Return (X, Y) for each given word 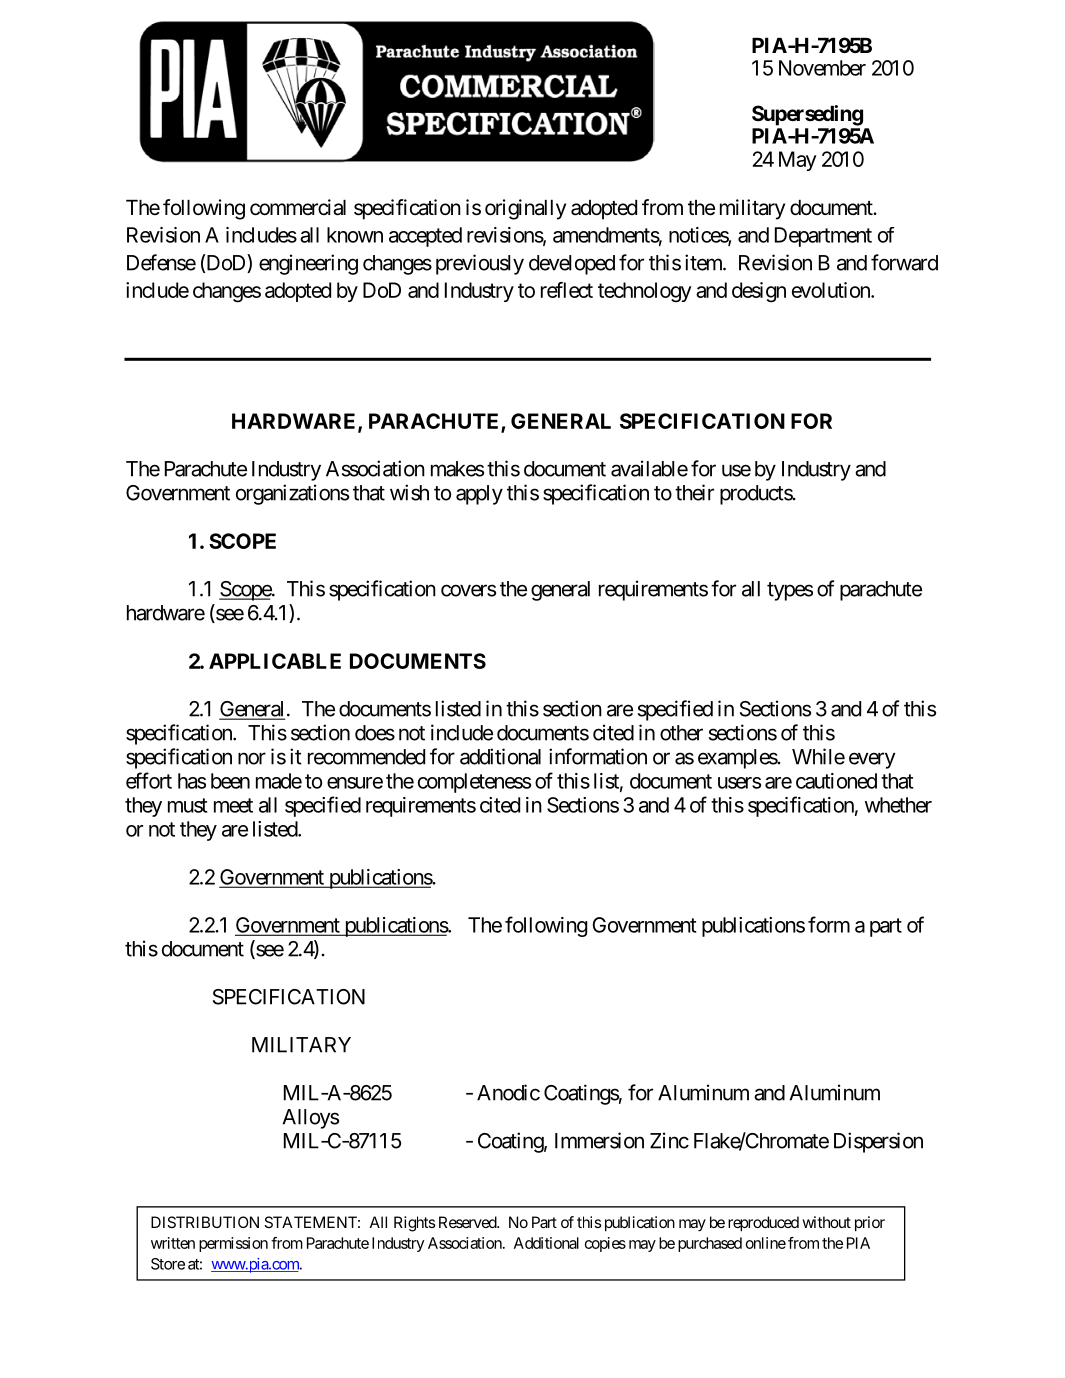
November (822, 68)
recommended (366, 757)
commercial (298, 207)
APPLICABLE (275, 661)
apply (479, 495)
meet (233, 805)
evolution (832, 290)
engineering (308, 264)
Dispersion (878, 1142)
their (694, 492)
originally (525, 209)
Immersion (599, 1140)
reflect (567, 290)
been (230, 781)
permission (233, 1244)
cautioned (836, 781)
